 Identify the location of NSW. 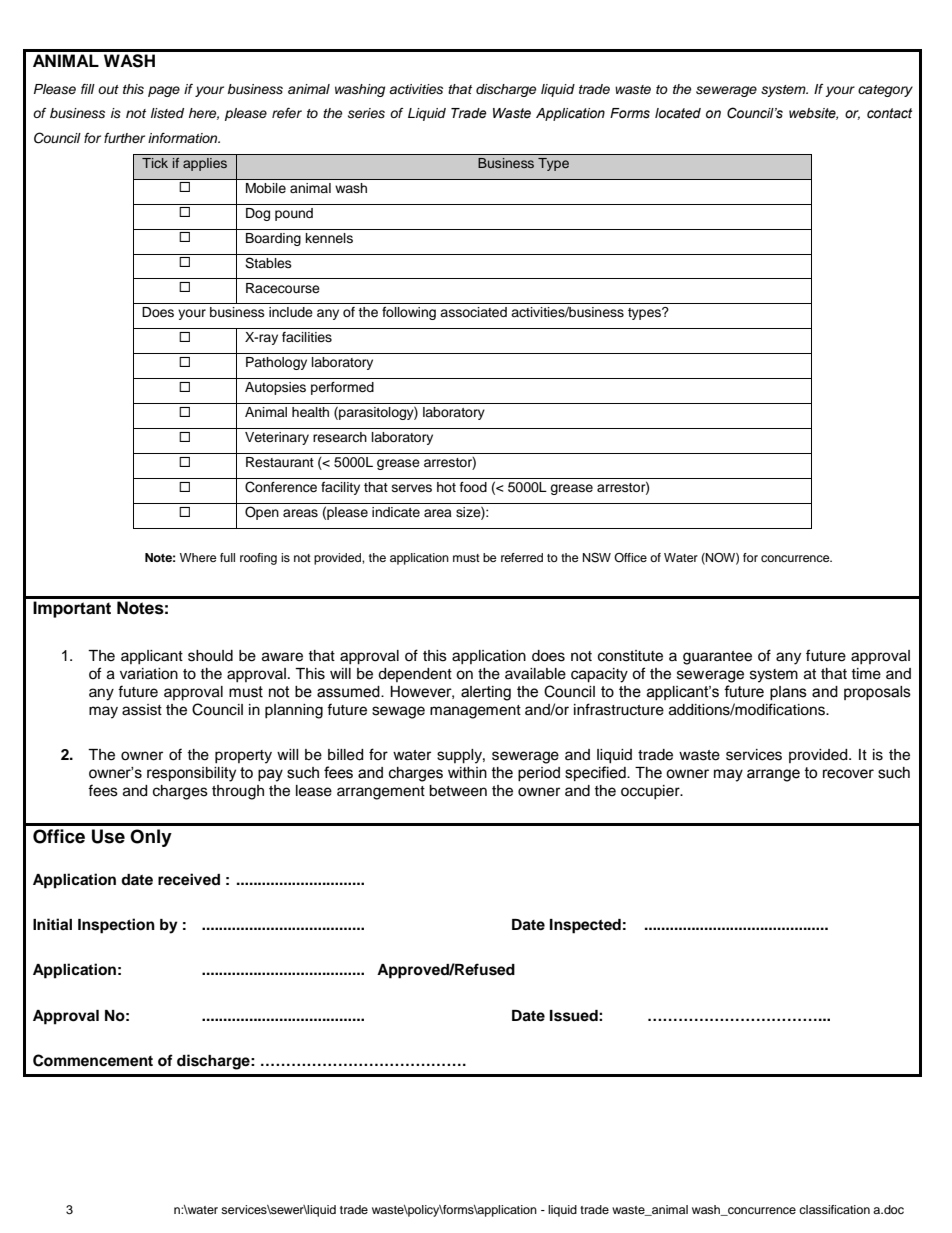
(597, 558).
